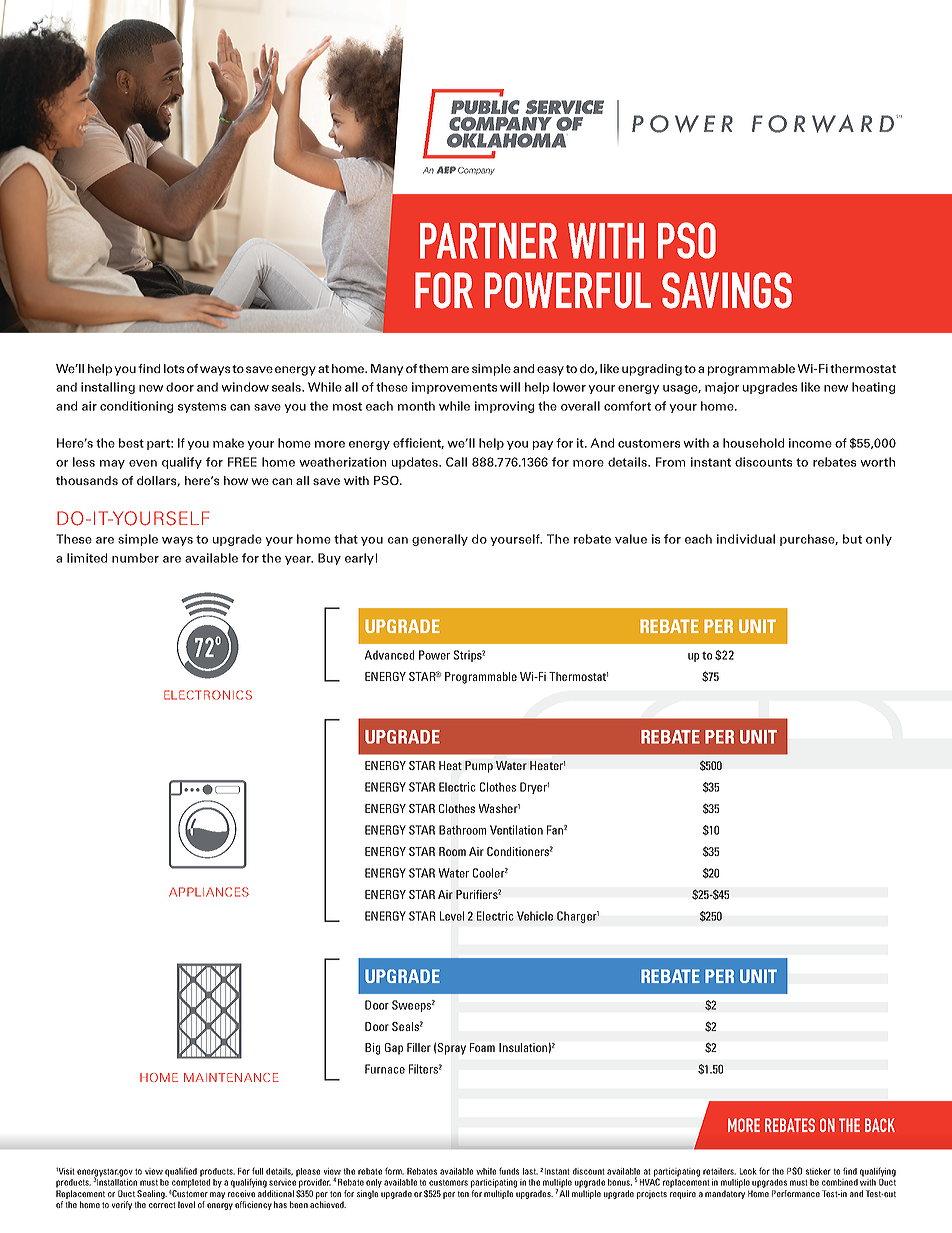 Image resolution: width=952 pixels, height=1233 pixels. Describe the element at coordinates (535, 916) in the screenshot. I see `Vehicle` at that location.
